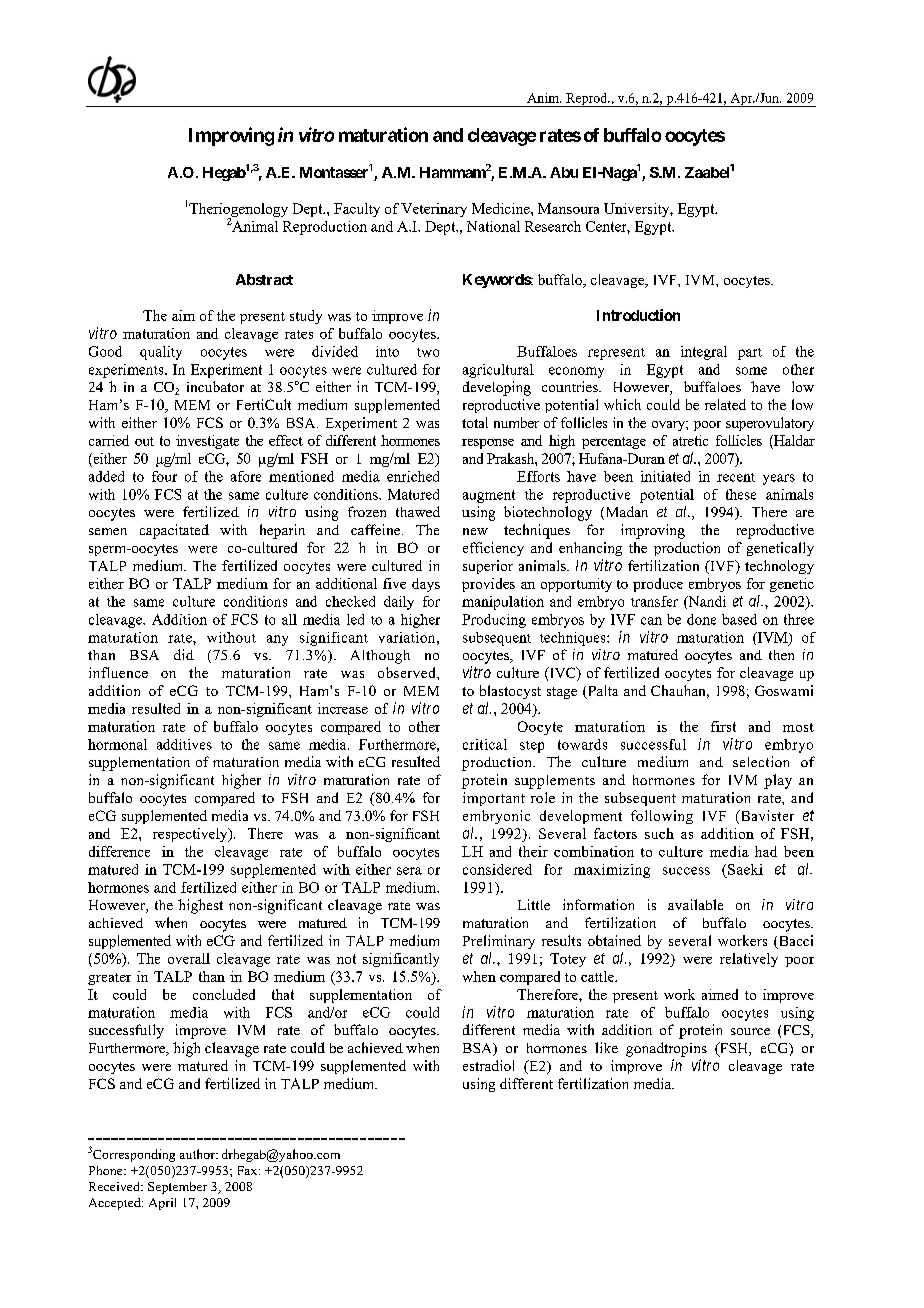 The height and width of the image is (1308, 924). What do you see at coordinates (434, 210) in the image?
I see `Veterinary` at bounding box center [434, 210].
